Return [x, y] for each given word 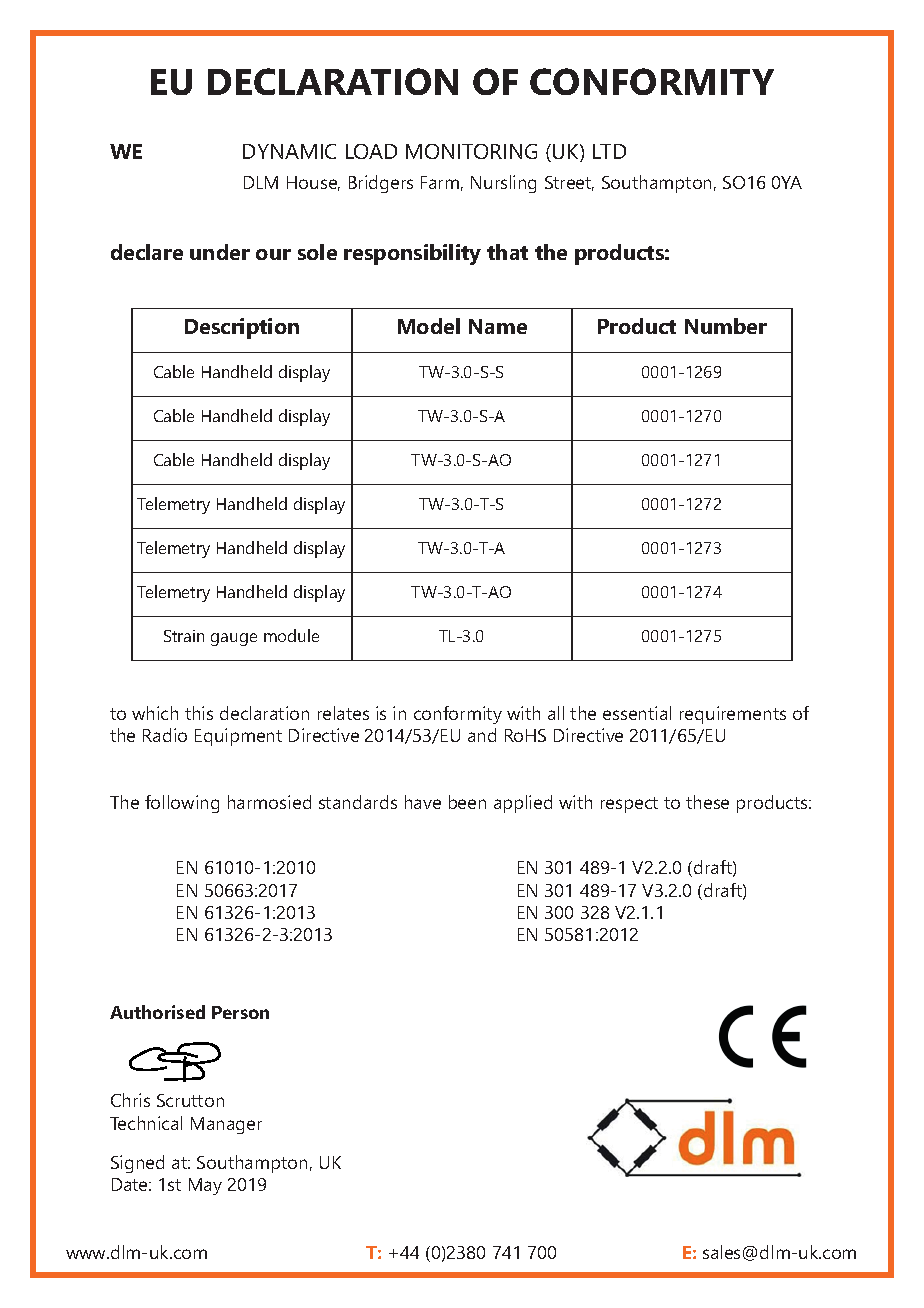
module [291, 635]
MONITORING [471, 151]
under [220, 252]
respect [629, 805]
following [182, 804]
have [423, 802]
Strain [184, 636]
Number [726, 326]
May [205, 1186]
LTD [609, 151]
